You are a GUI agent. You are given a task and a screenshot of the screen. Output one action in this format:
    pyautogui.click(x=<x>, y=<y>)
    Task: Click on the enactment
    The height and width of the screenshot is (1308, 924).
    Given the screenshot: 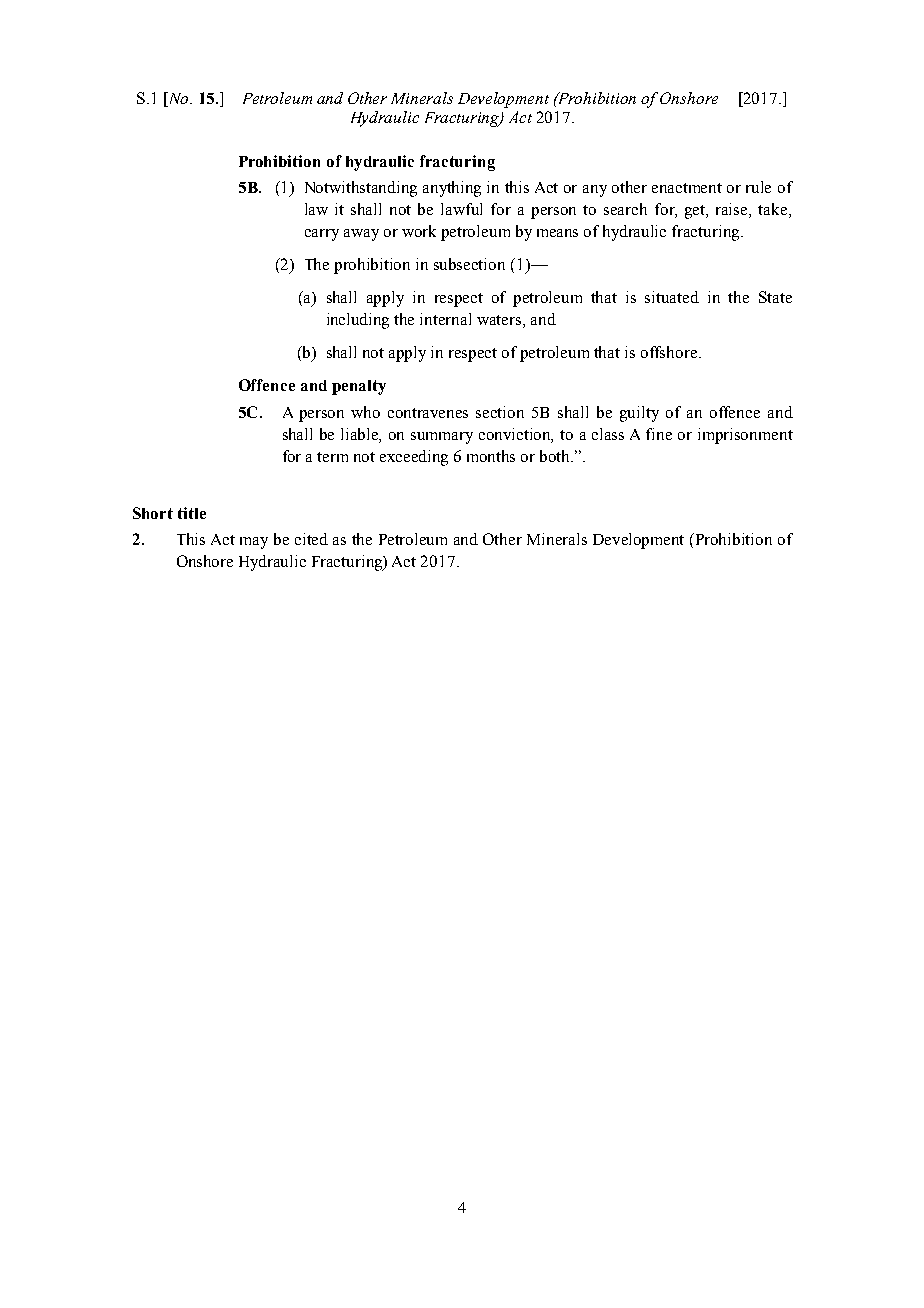 What is the action you would take?
    pyautogui.click(x=687, y=188)
